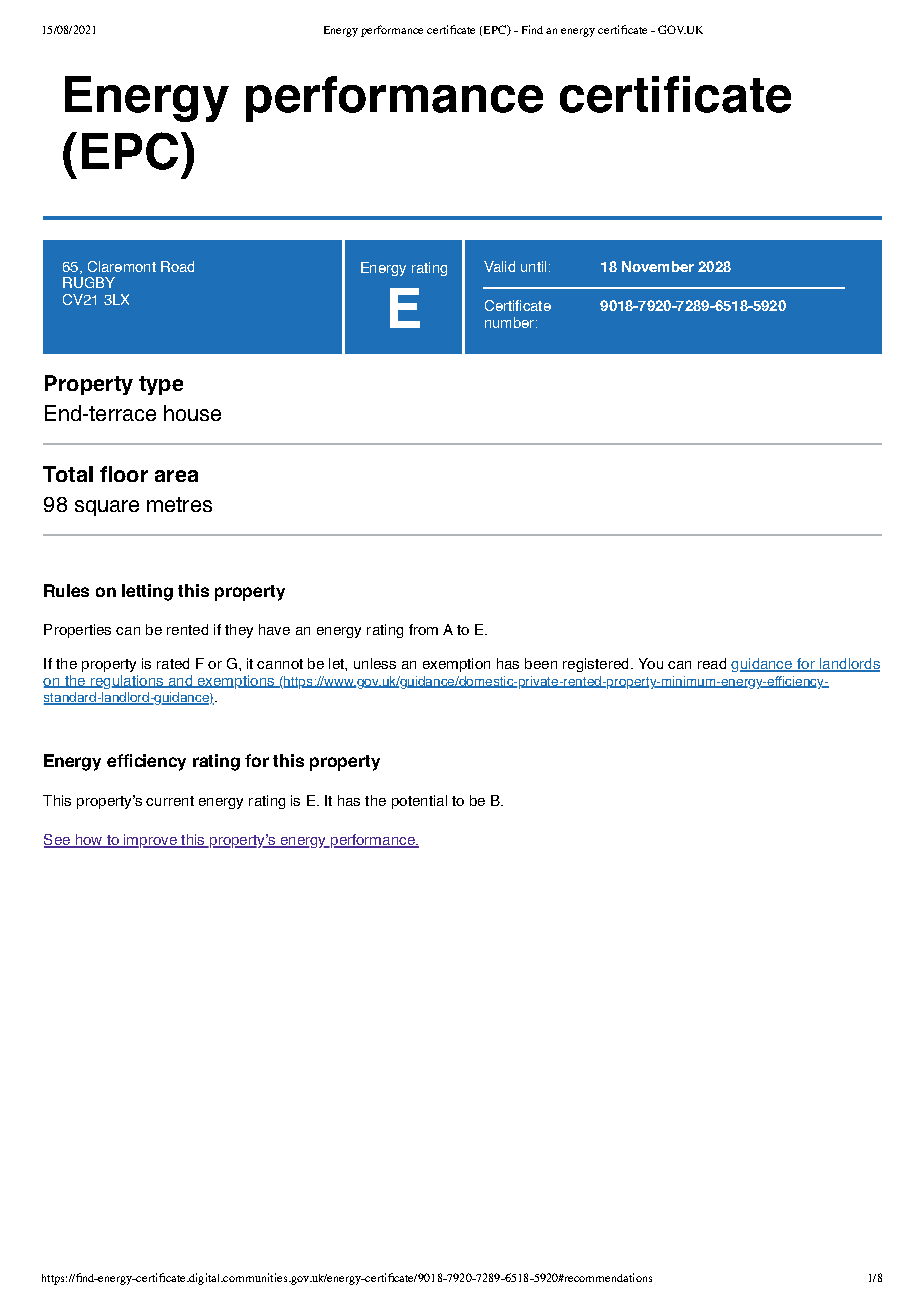 This screenshot has width=924, height=1308. Describe the element at coordinates (595, 665) in the screenshot. I see `registered` at that location.
